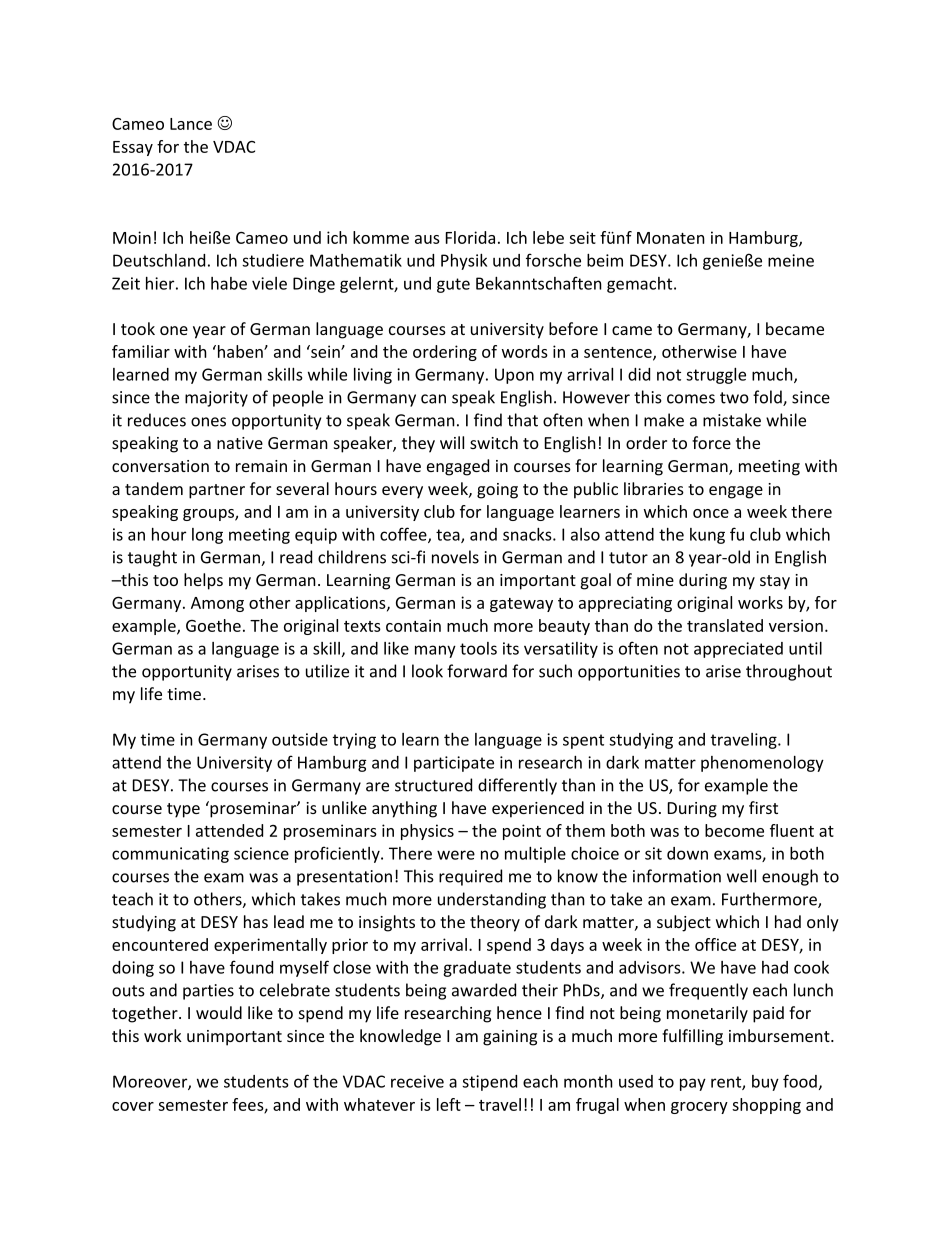 This screenshot has width=952, height=1233. What do you see at coordinates (170, 855) in the screenshot?
I see `communicating` at bounding box center [170, 855].
